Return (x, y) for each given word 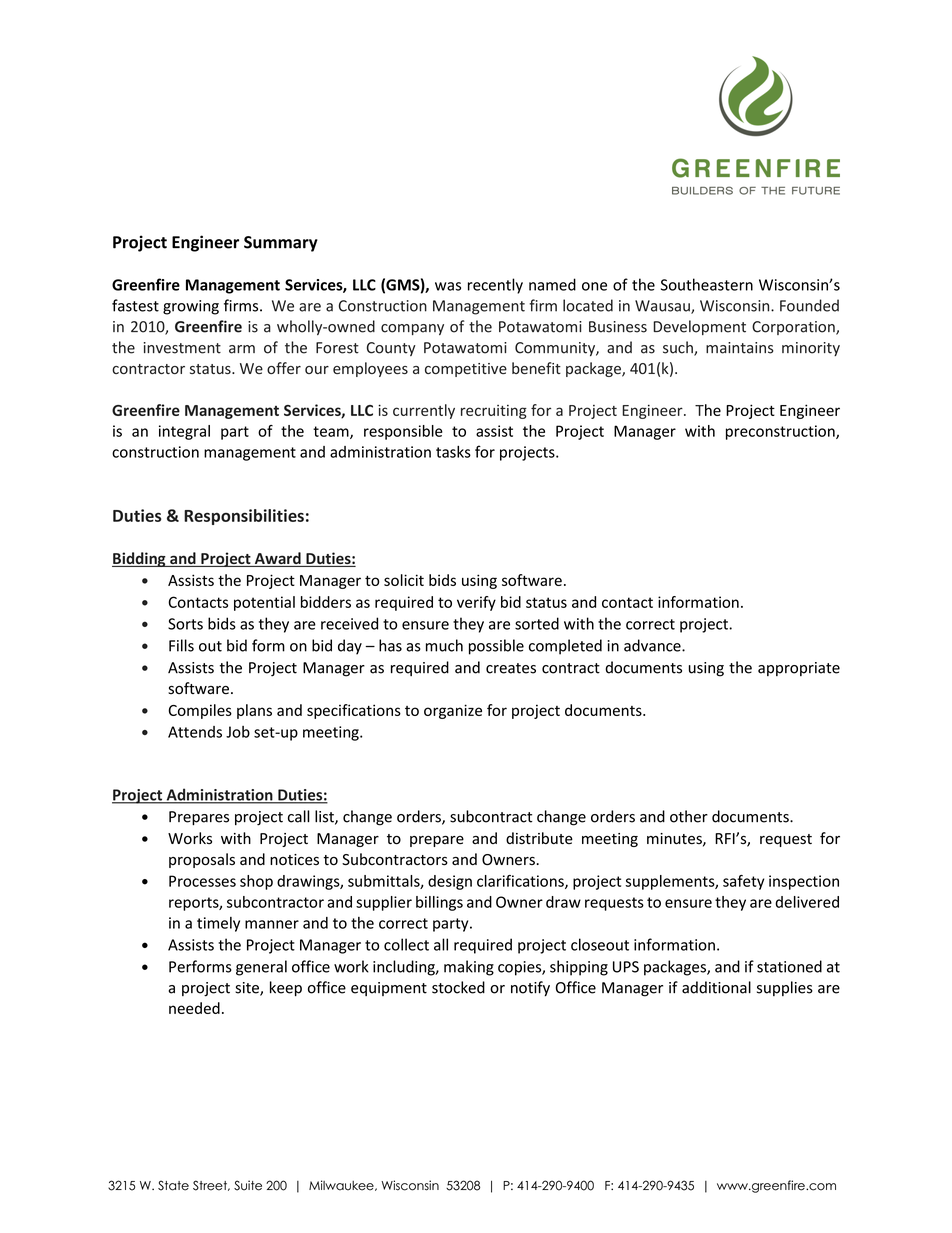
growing (191, 307)
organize (453, 711)
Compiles (200, 711)
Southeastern (707, 284)
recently (495, 286)
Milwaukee (342, 1185)
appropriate (799, 669)
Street (211, 1185)
